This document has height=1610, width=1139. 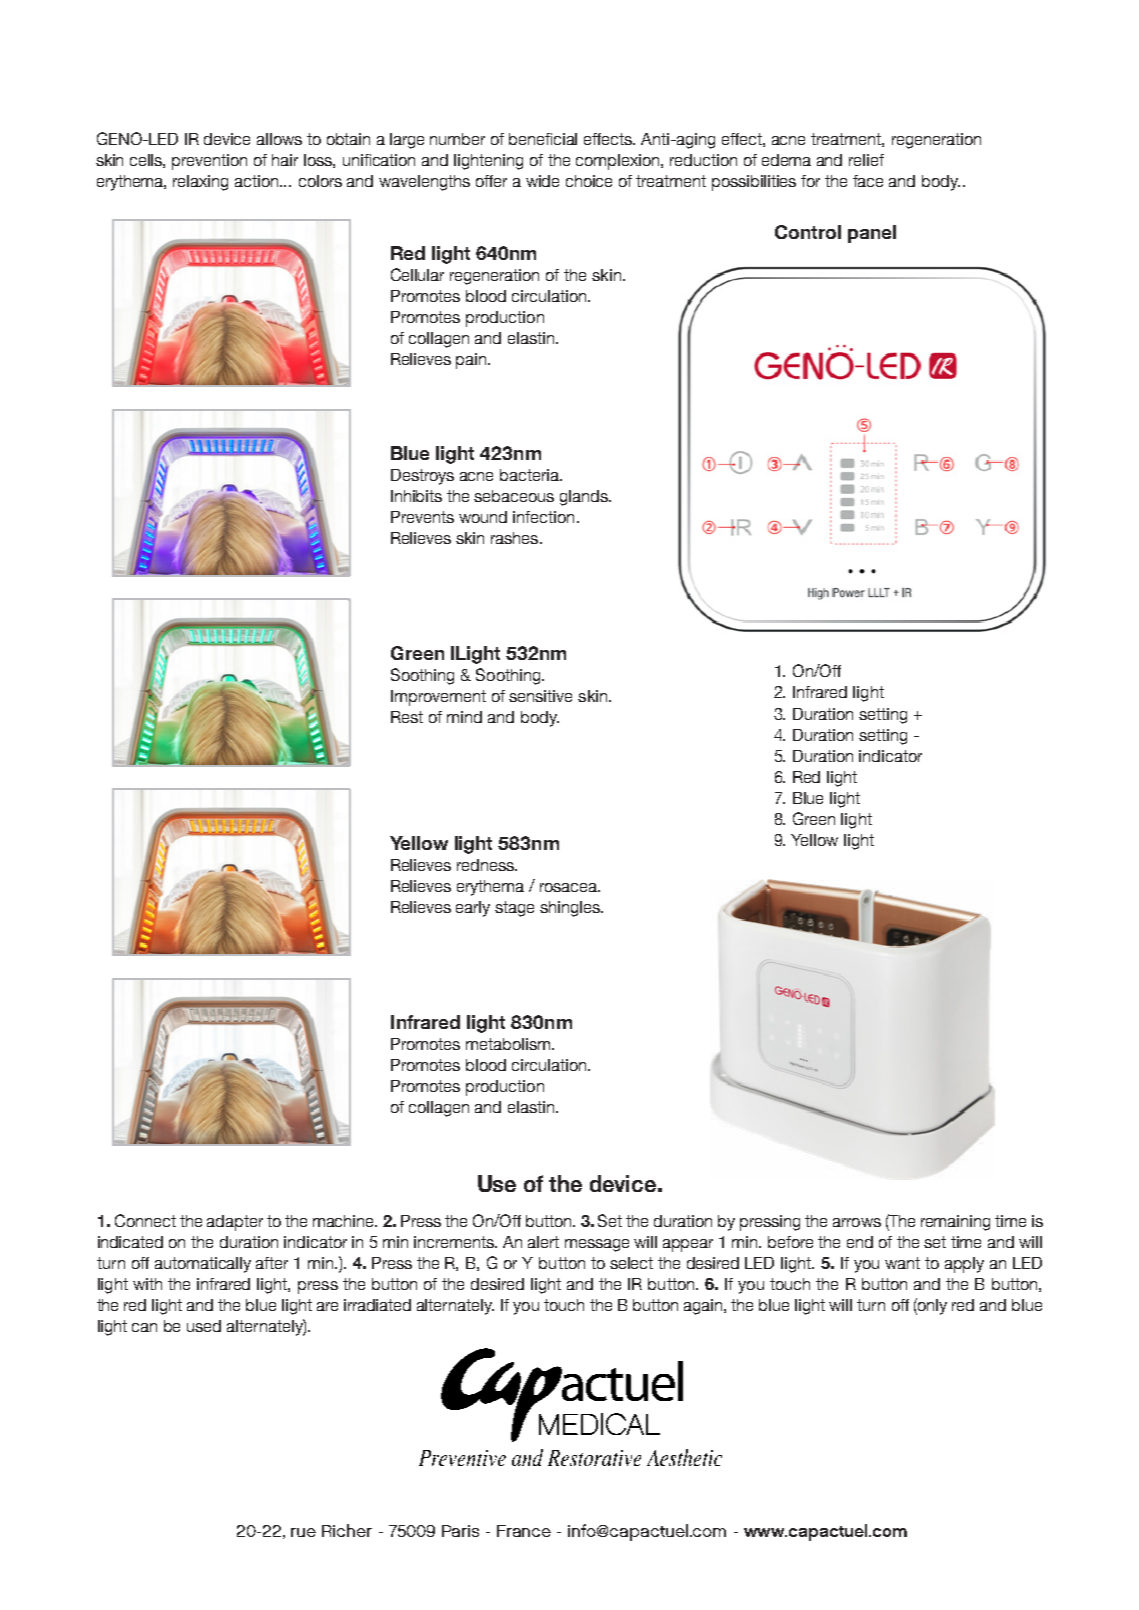 I want to click on adapter, so click(x=235, y=1223).
